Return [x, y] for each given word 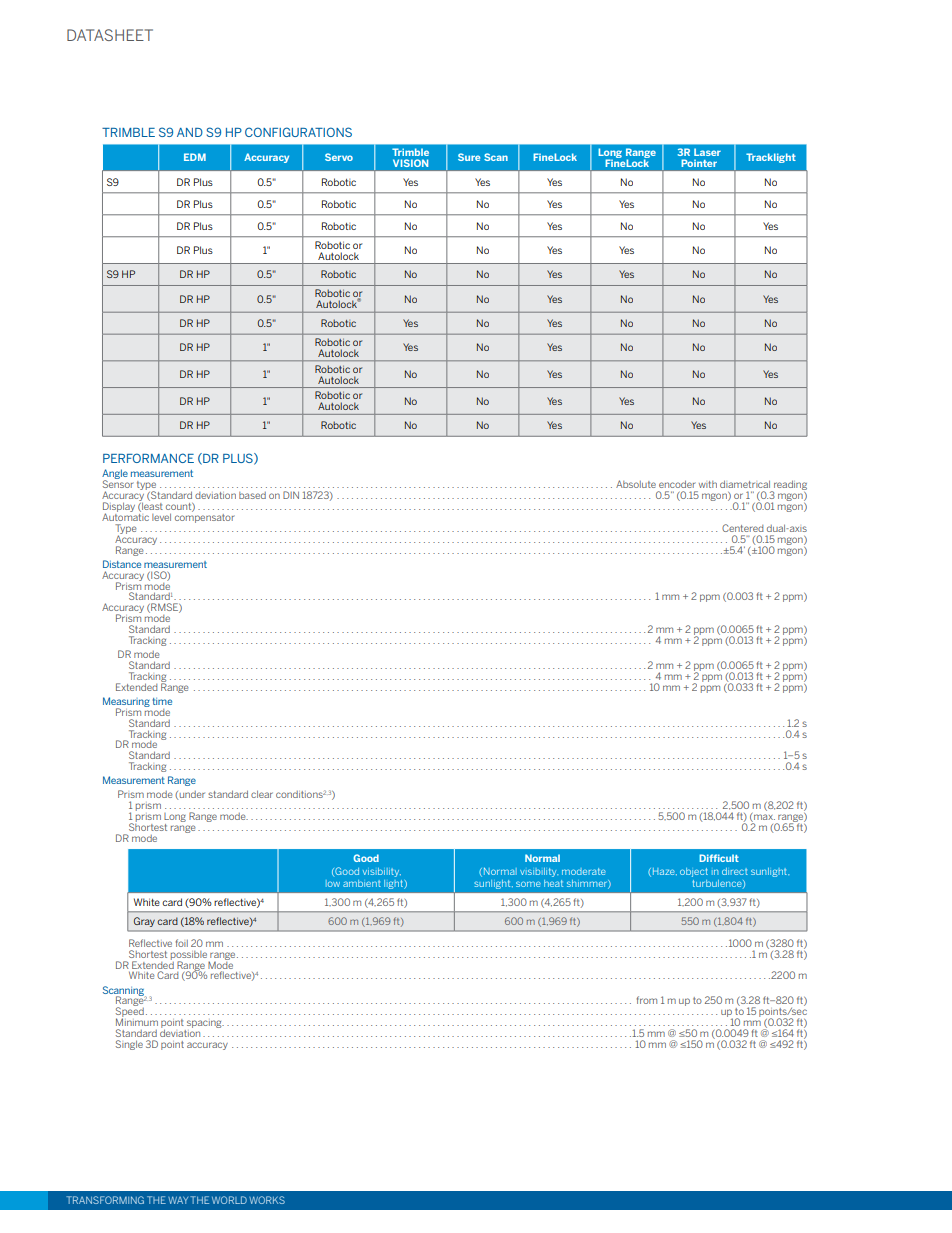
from [647, 1000]
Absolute [636, 484]
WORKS [267, 1200]
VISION [410, 163]
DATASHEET [110, 35]
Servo [339, 157]
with [708, 484]
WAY [178, 1200]
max [763, 818]
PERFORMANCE [148, 458]
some [528, 884]
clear [262, 794]
